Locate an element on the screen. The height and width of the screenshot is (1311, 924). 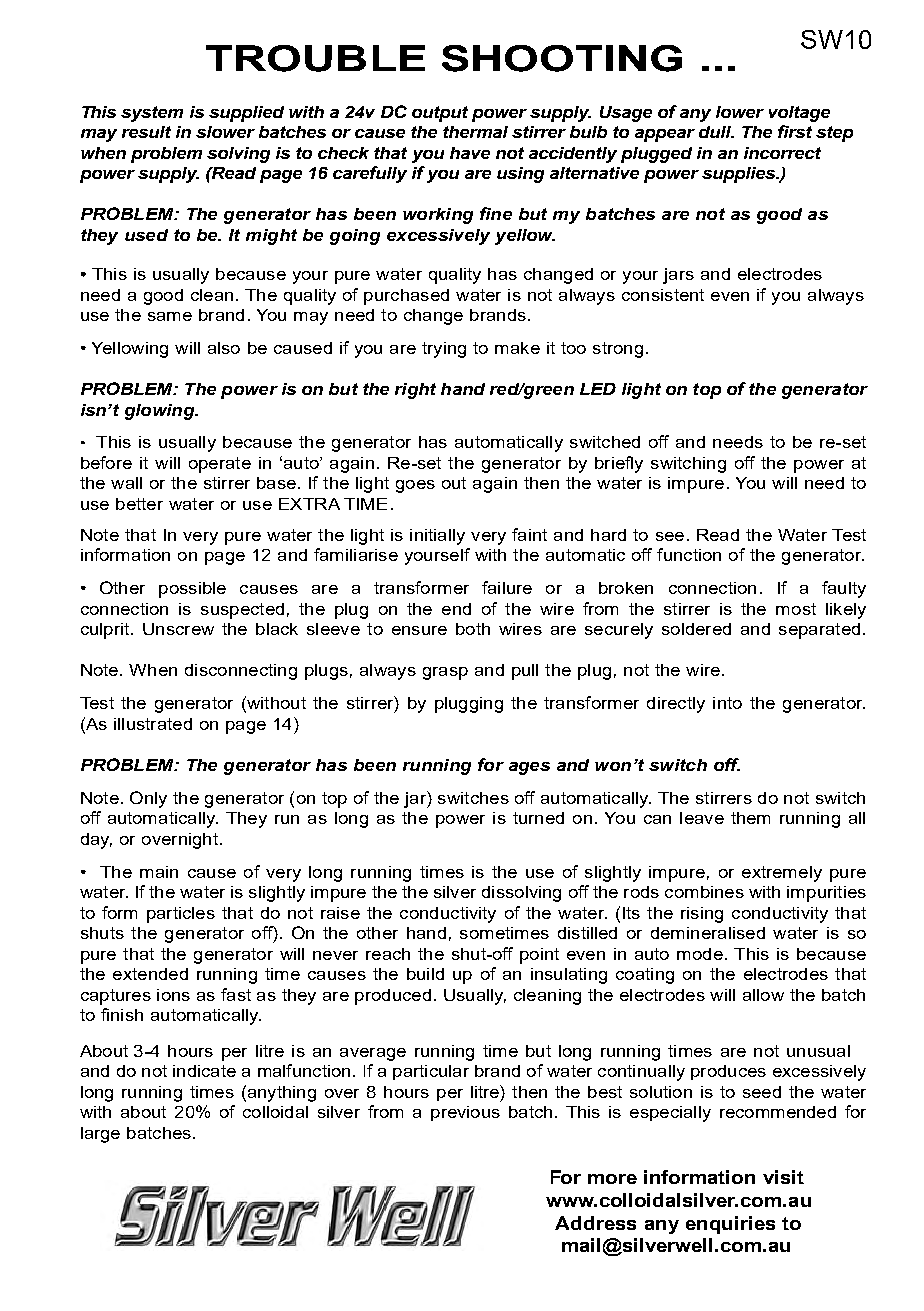
voltage is located at coordinates (799, 114).
